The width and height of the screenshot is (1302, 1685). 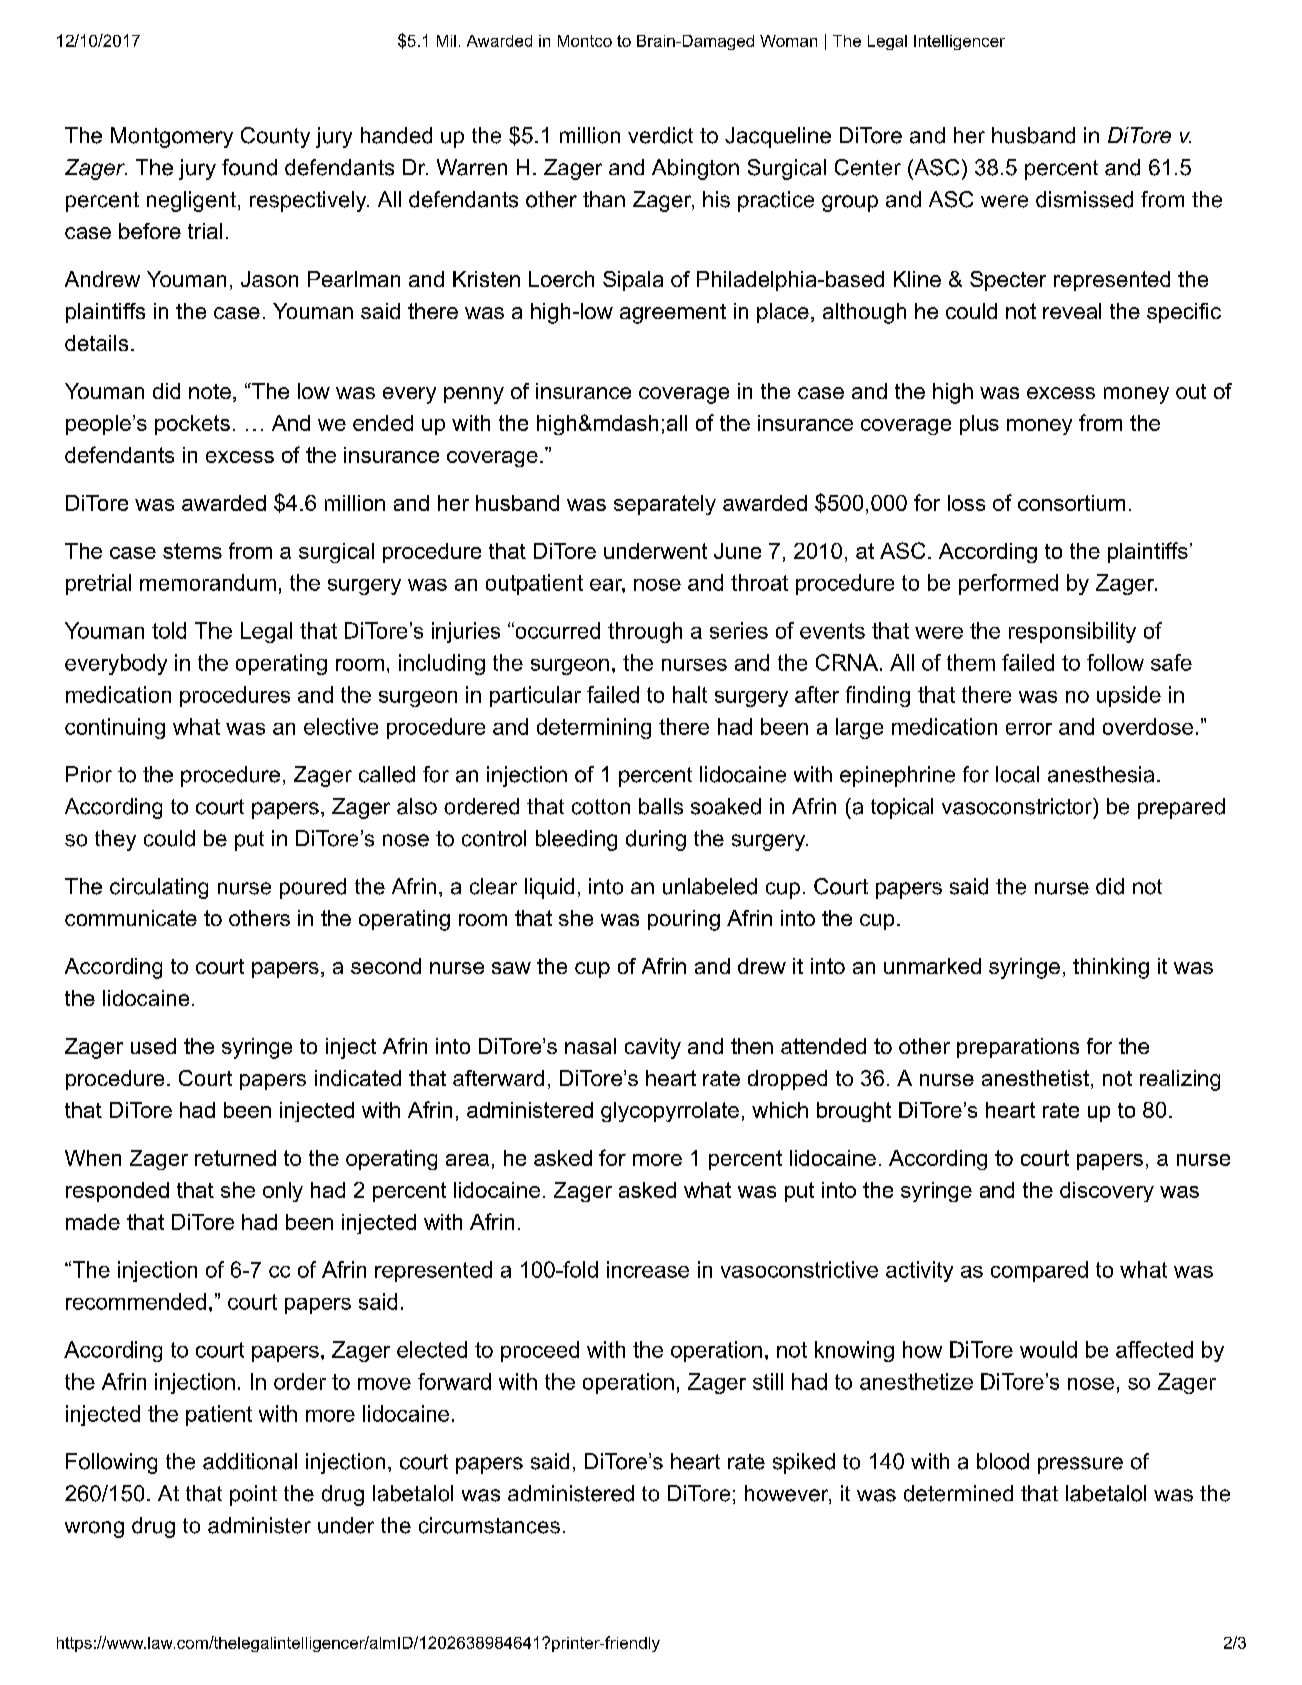 I want to click on returned, so click(x=235, y=1158).
